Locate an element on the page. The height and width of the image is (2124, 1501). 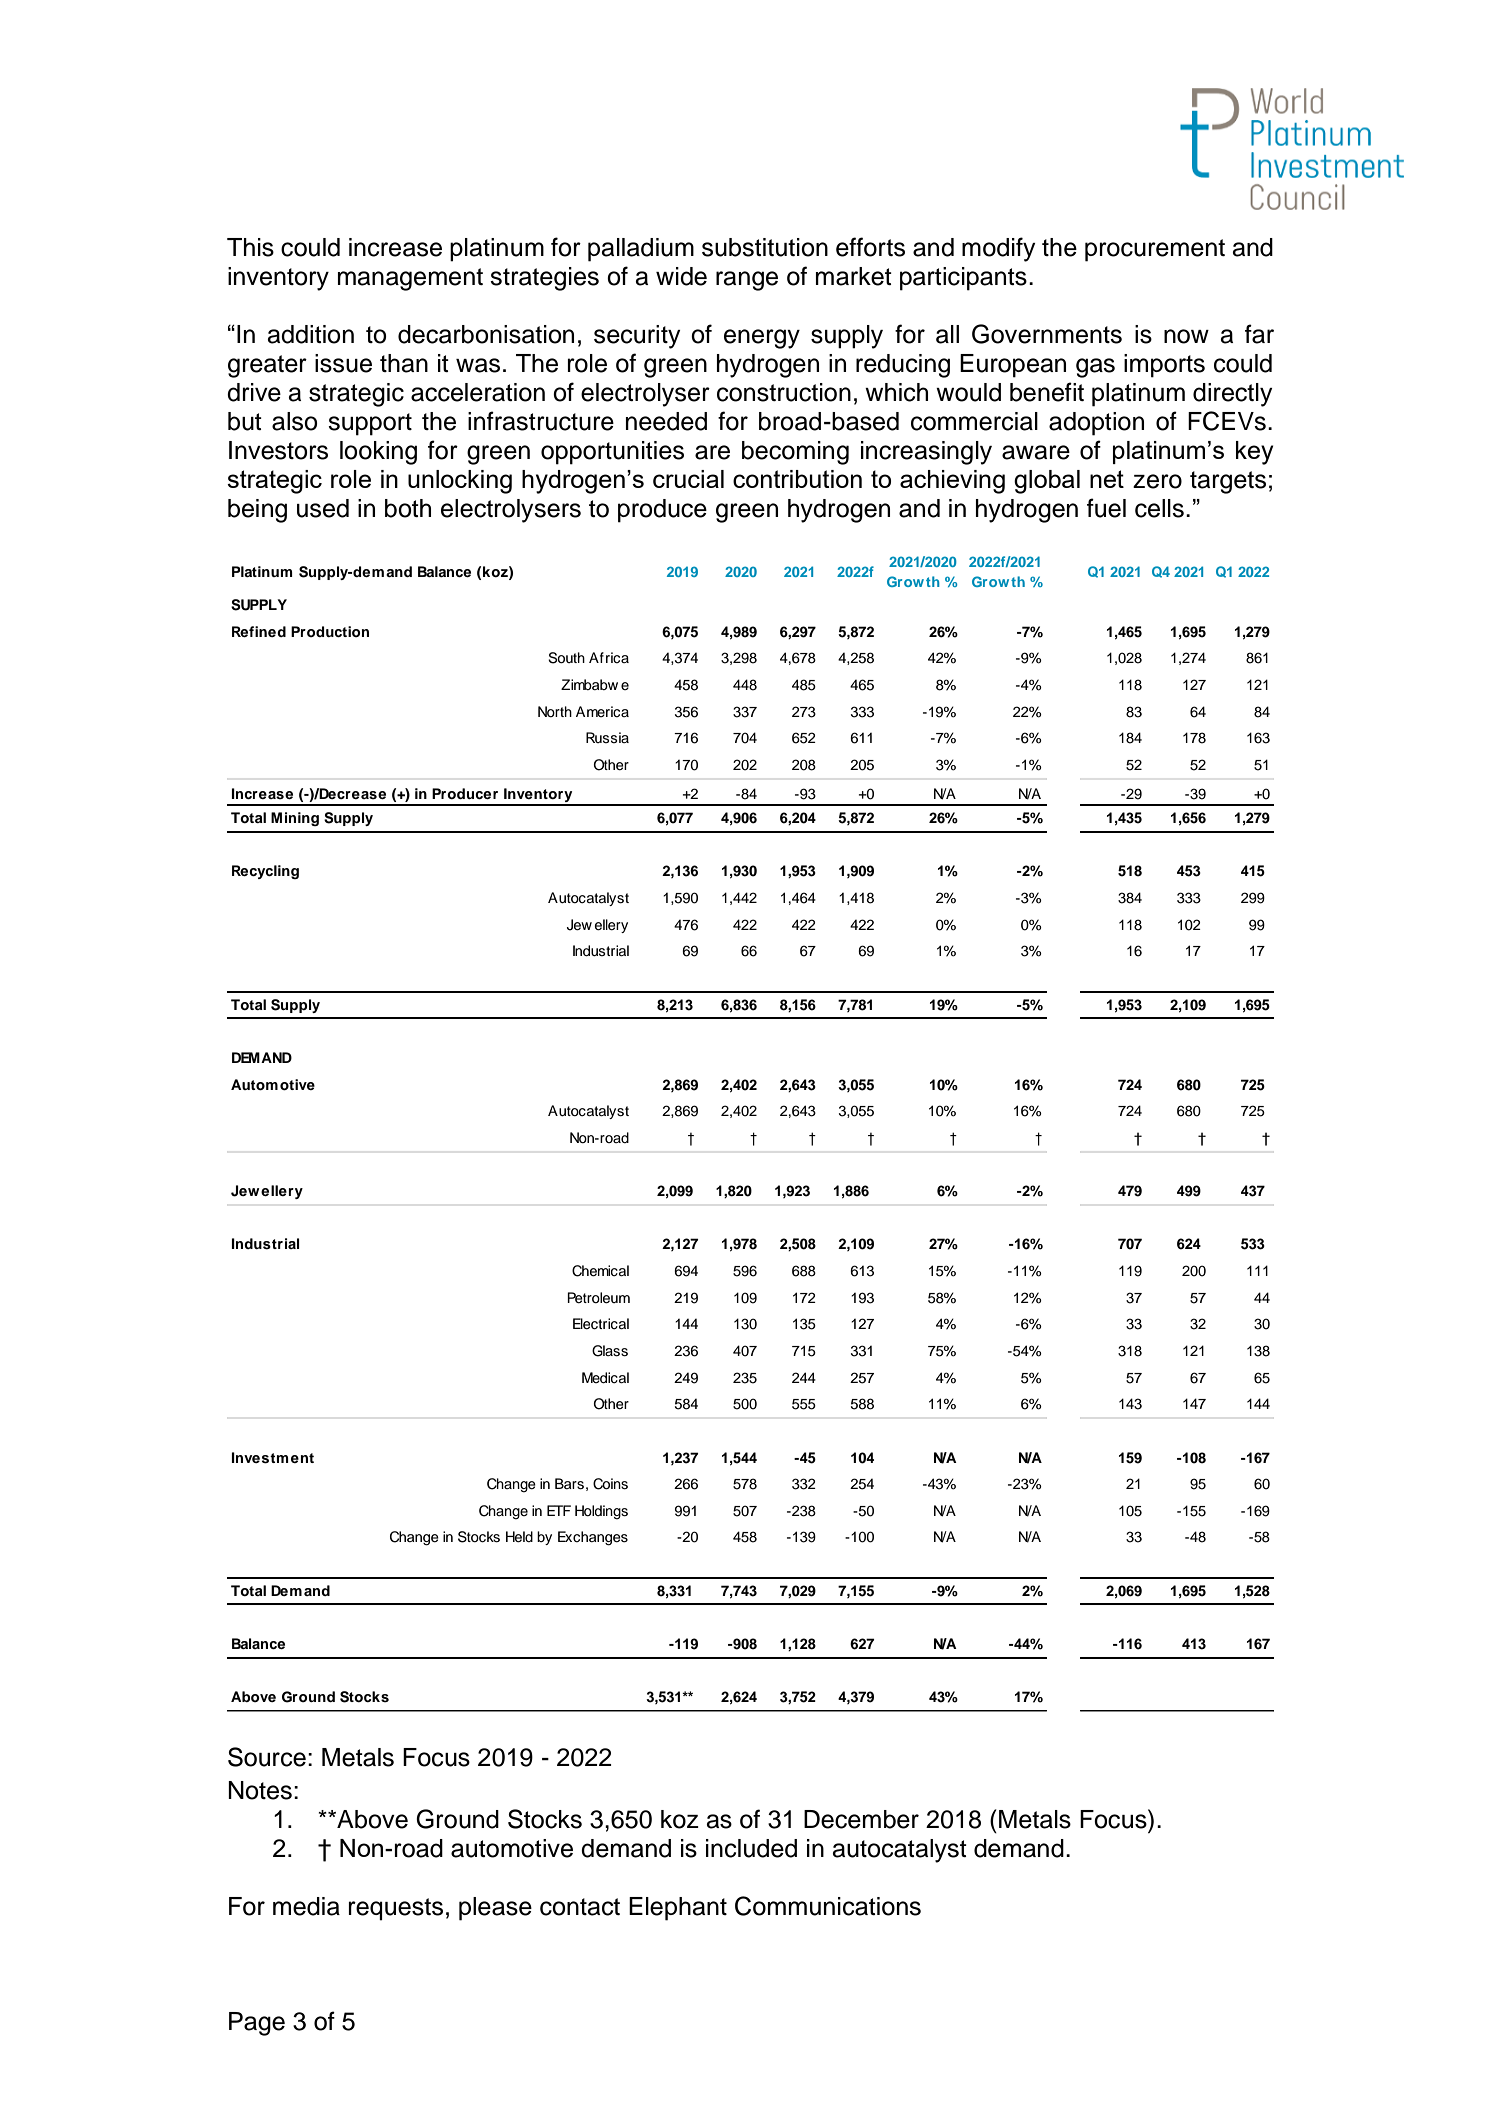
December is located at coordinates (861, 1819).
